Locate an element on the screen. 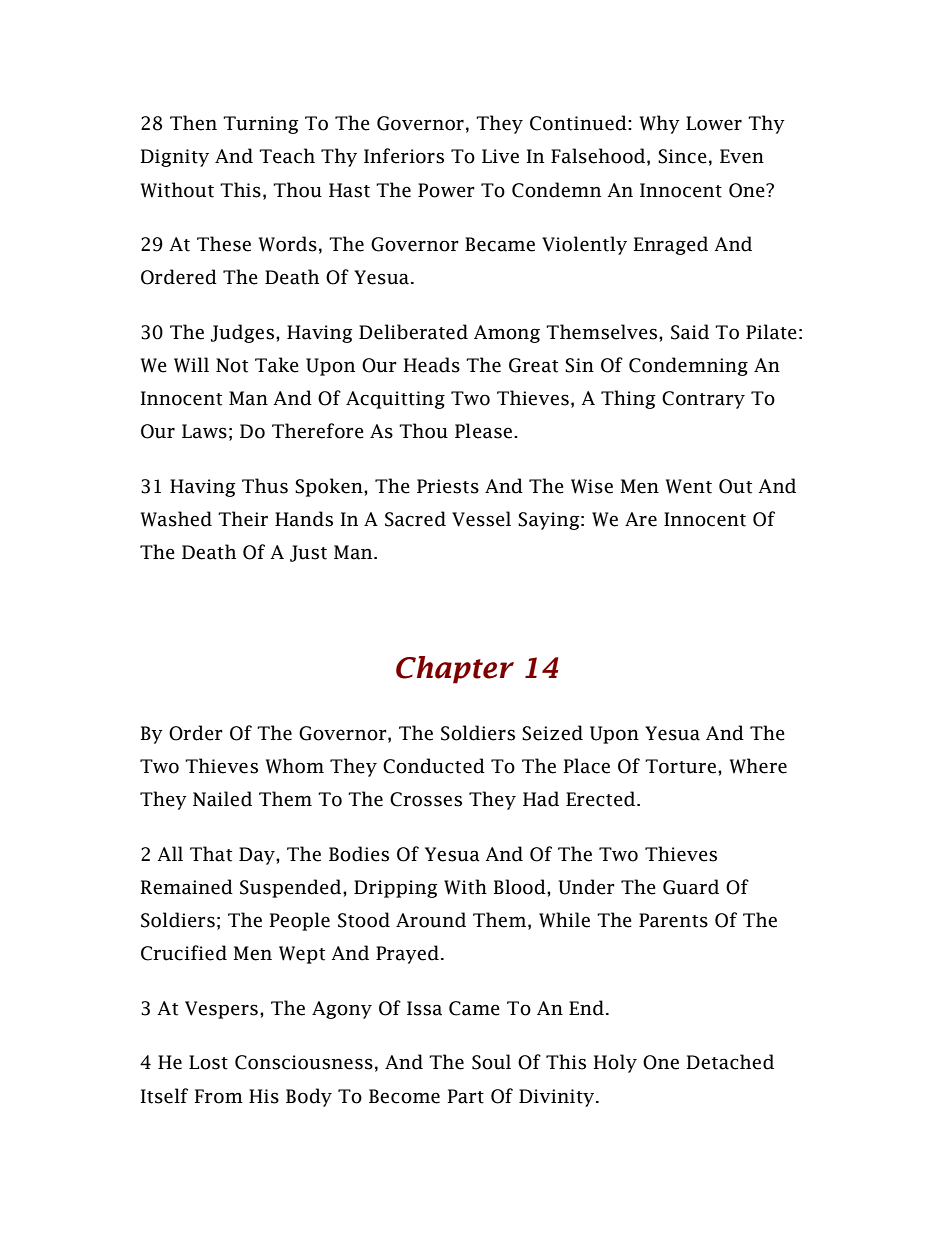 This screenshot has width=952, height=1233. Since is located at coordinates (682, 156).
